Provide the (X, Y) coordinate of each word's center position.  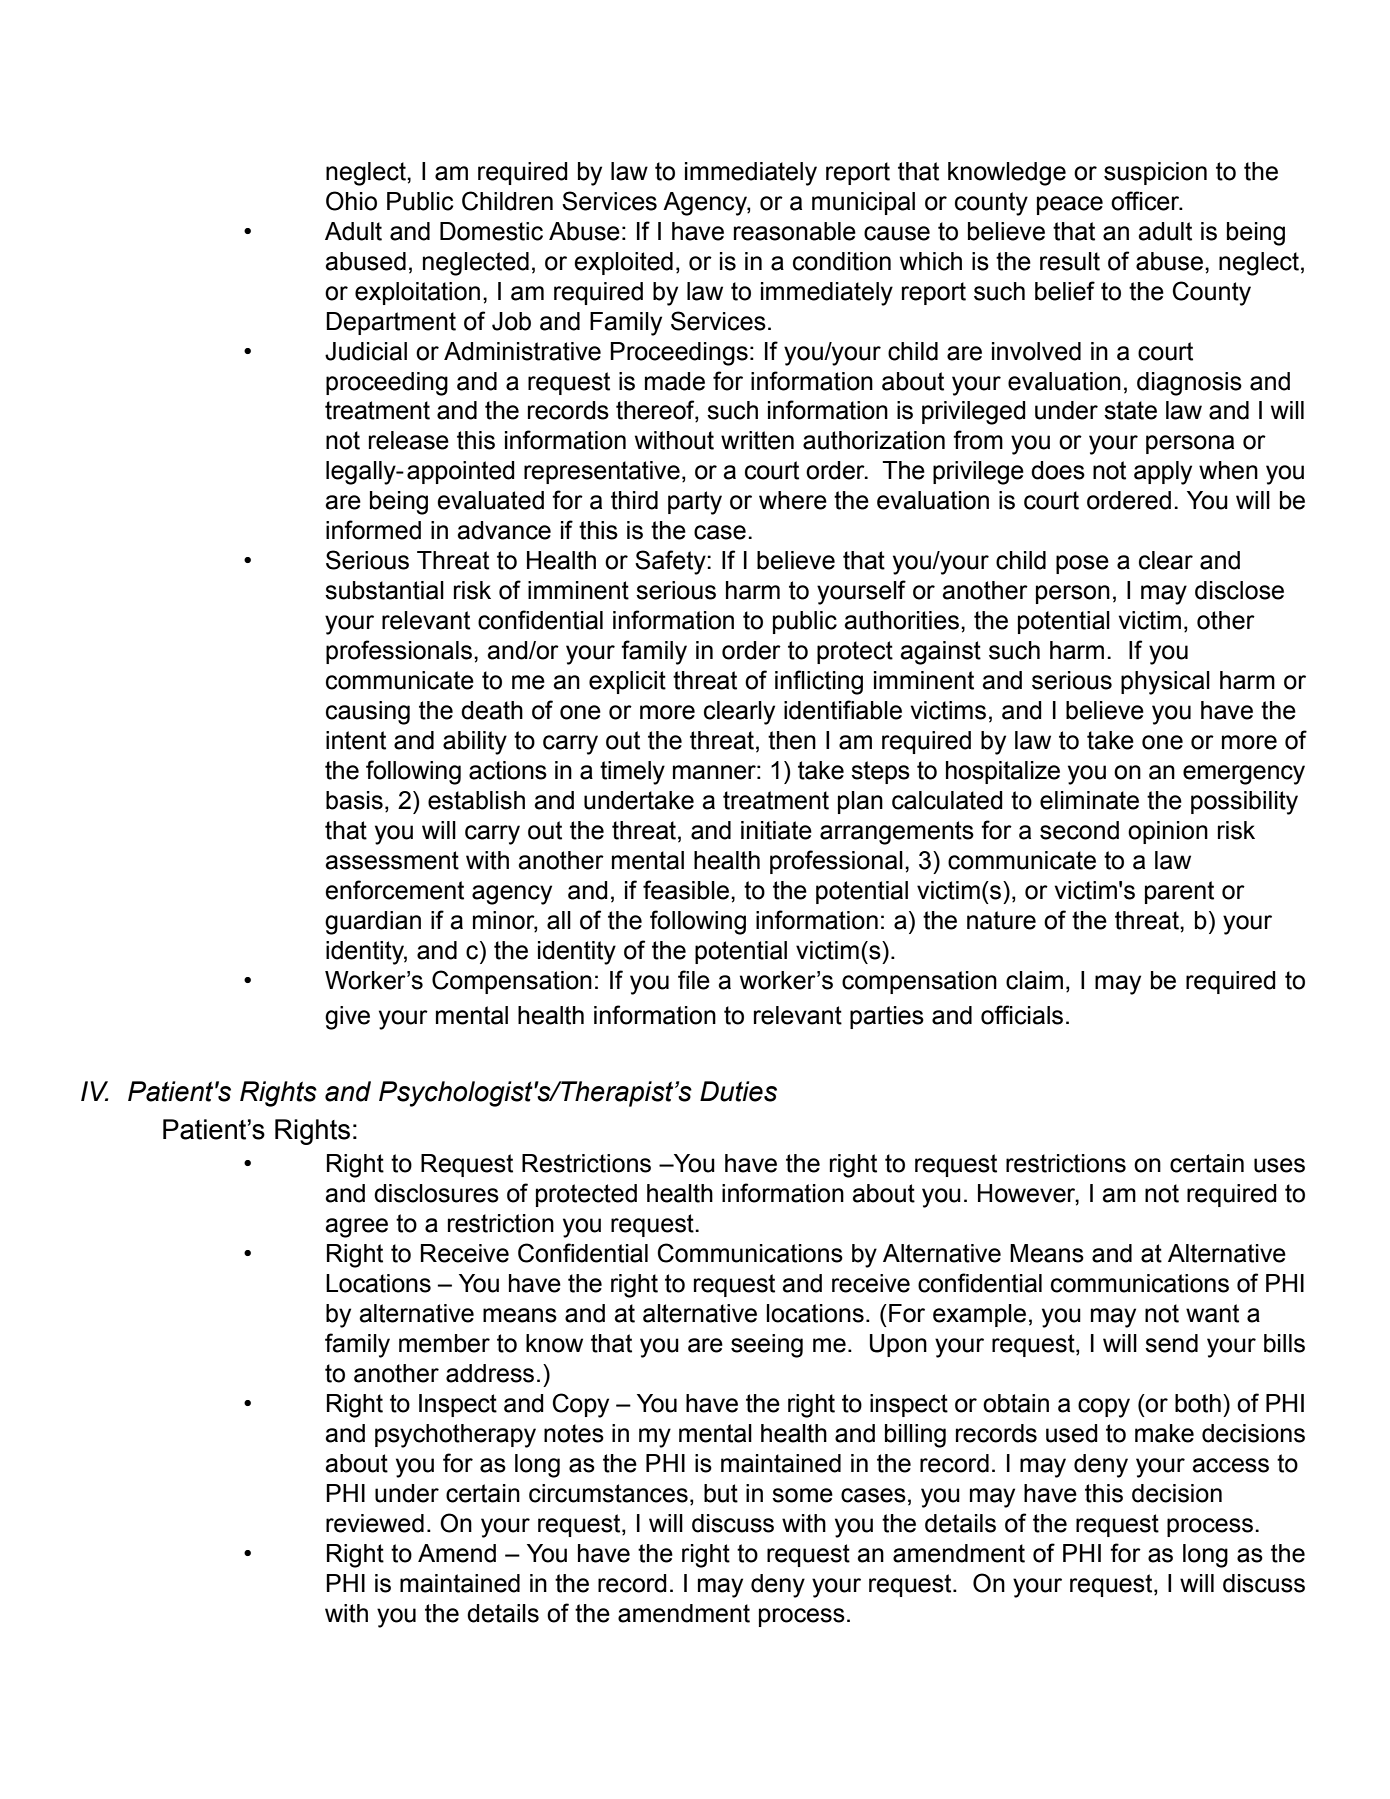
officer (1146, 201)
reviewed (375, 1523)
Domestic (491, 231)
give (347, 1018)
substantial (384, 590)
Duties (738, 1091)
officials (1022, 1015)
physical (1165, 683)
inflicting (819, 682)
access (1230, 1465)
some (802, 1495)
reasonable (795, 231)
